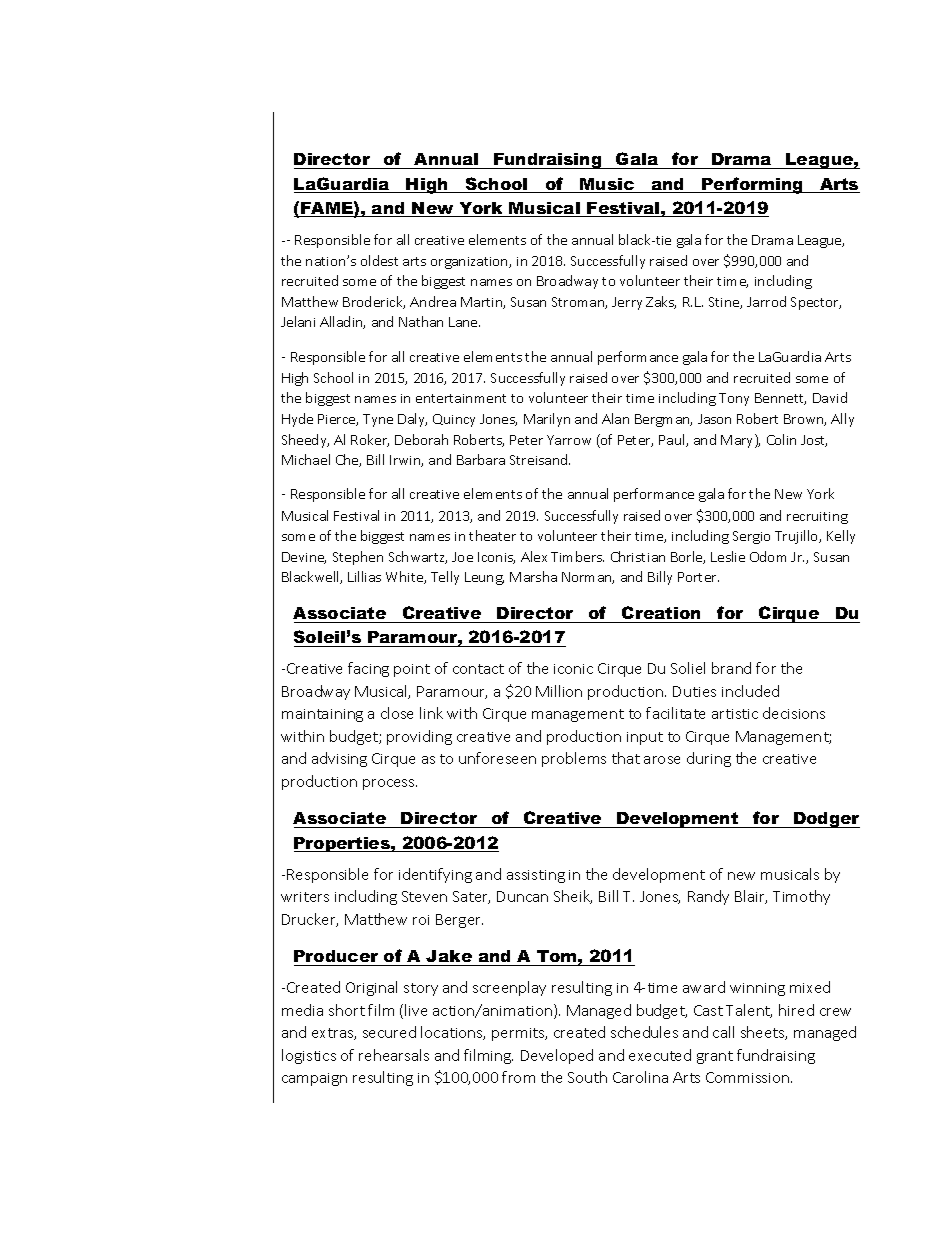 The height and width of the screenshot is (1233, 952). Describe the element at coordinates (574, 759) in the screenshot. I see `problems` at that location.
